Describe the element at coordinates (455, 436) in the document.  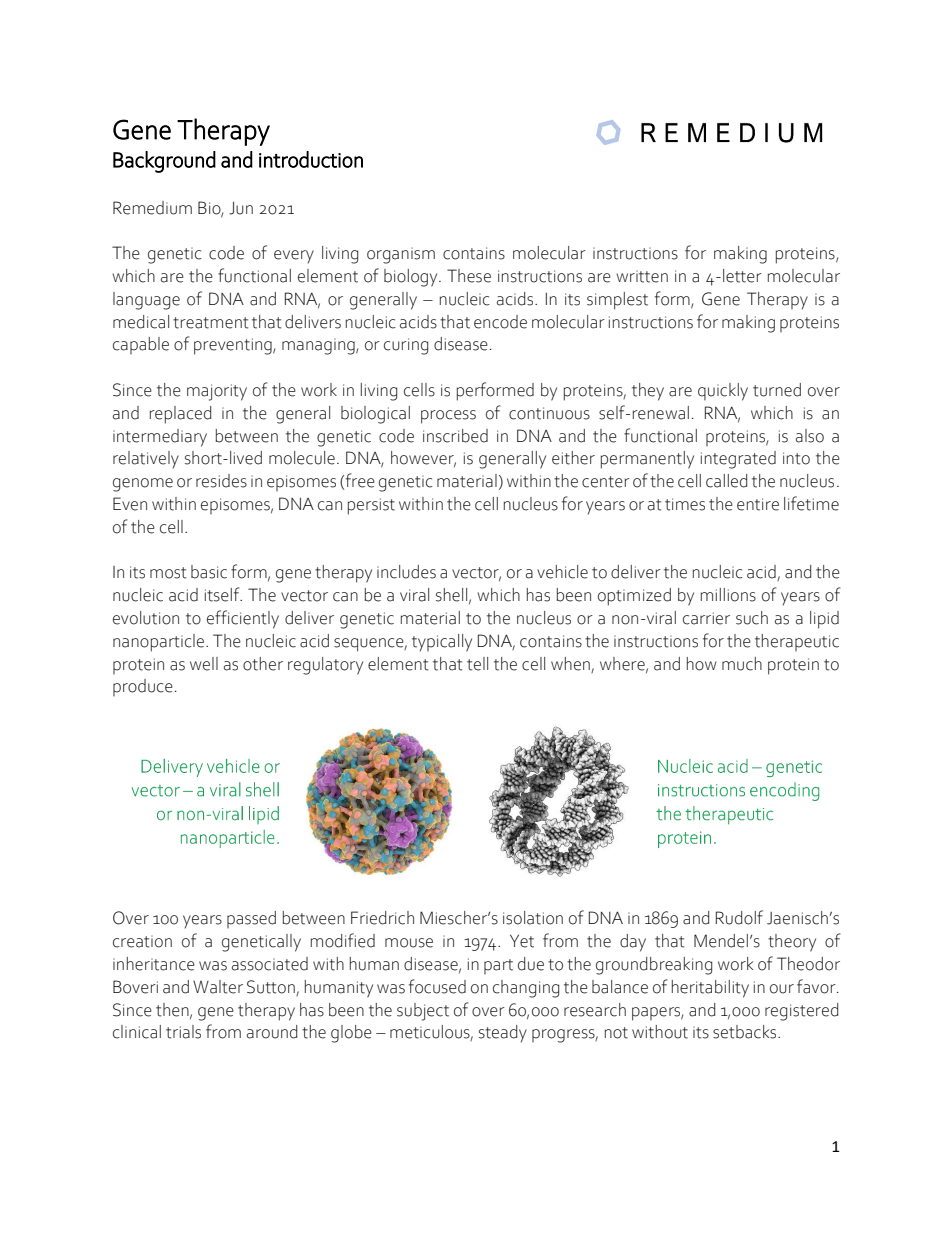
I see `inscribed` at that location.
